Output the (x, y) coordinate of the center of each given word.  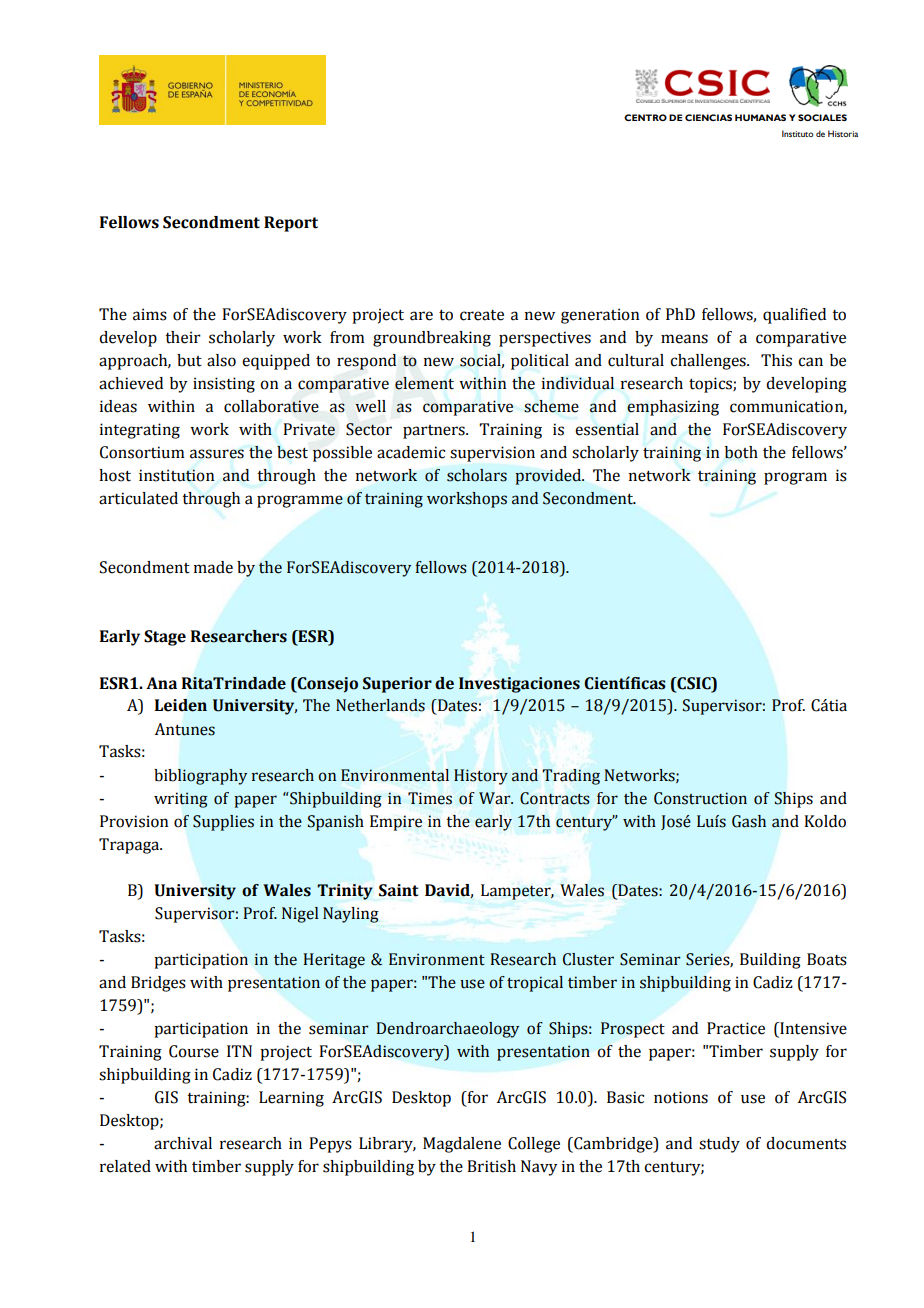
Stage (165, 638)
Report (291, 224)
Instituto (798, 133)
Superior (397, 685)
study (719, 1145)
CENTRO (645, 117)
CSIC (694, 683)
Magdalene (462, 1145)
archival (183, 1143)
